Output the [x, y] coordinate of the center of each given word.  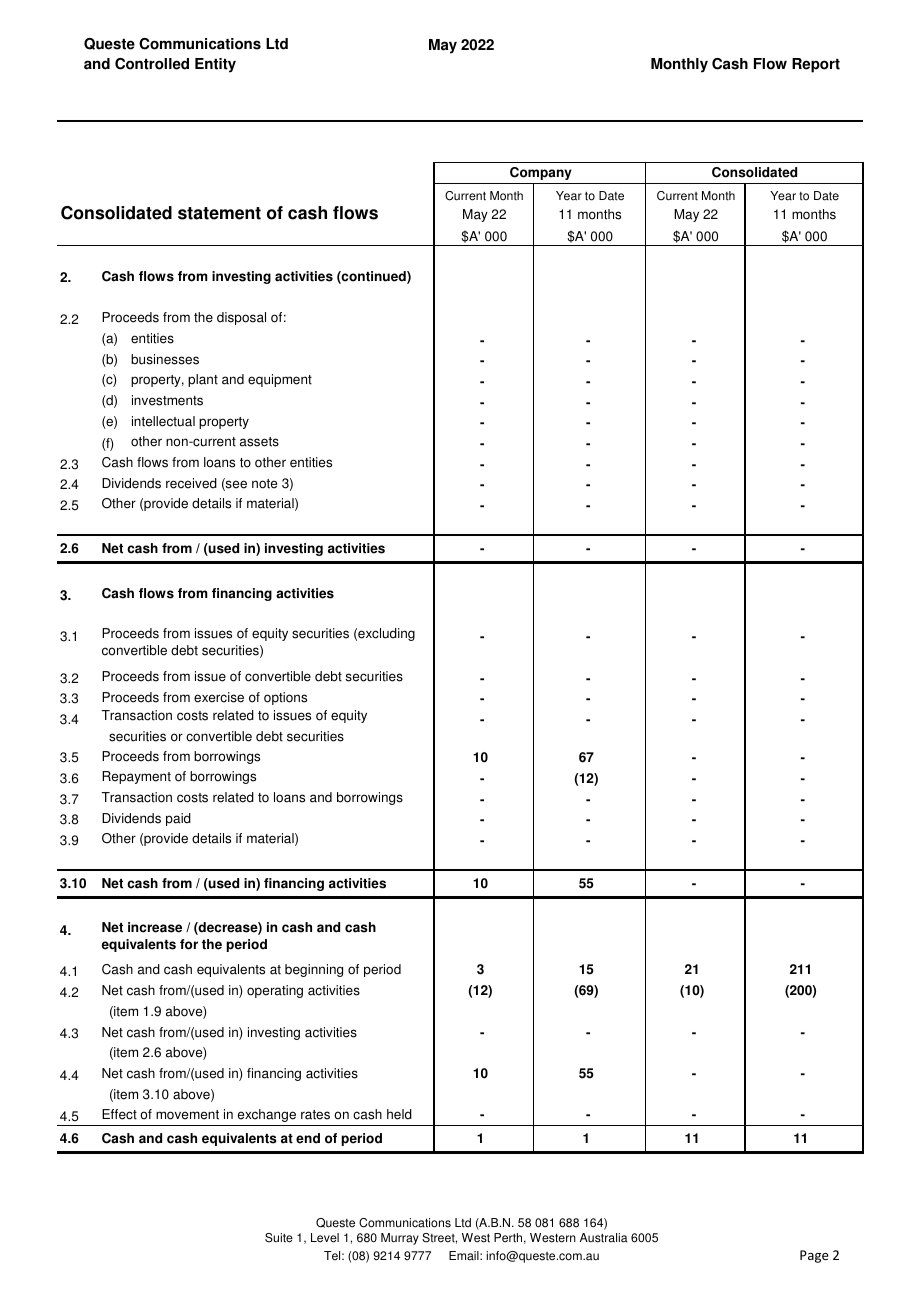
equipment [280, 380]
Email [465, 1256]
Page [814, 1256]
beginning [314, 970]
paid [178, 819]
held [399, 1114]
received [191, 483]
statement [219, 213]
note [264, 484]
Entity [215, 65]
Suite [279, 1238]
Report [816, 65]
